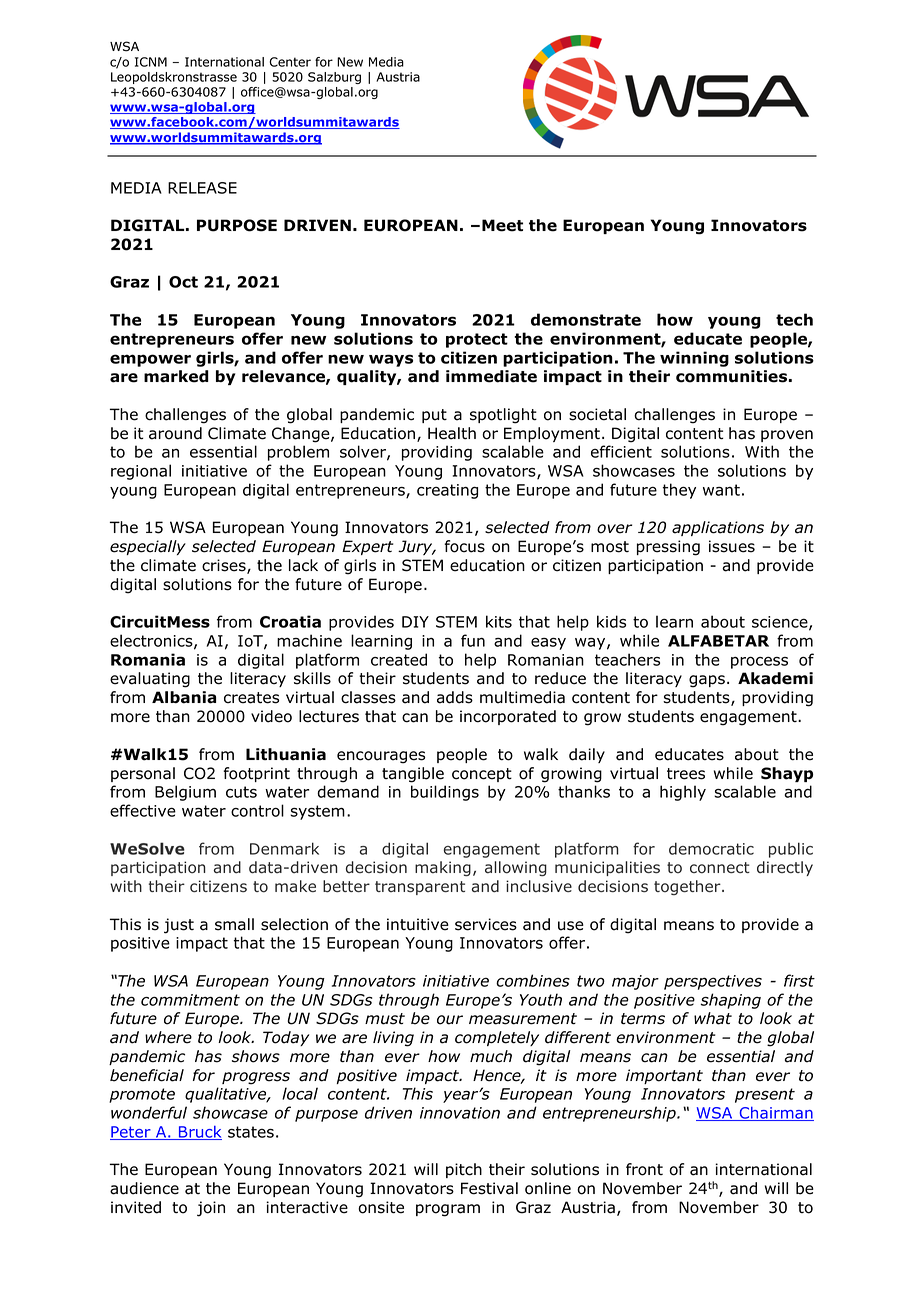 Image resolution: width=924 pixels, height=1308 pixels. What do you see at coordinates (464, 546) in the screenshot?
I see `focus` at bounding box center [464, 546].
